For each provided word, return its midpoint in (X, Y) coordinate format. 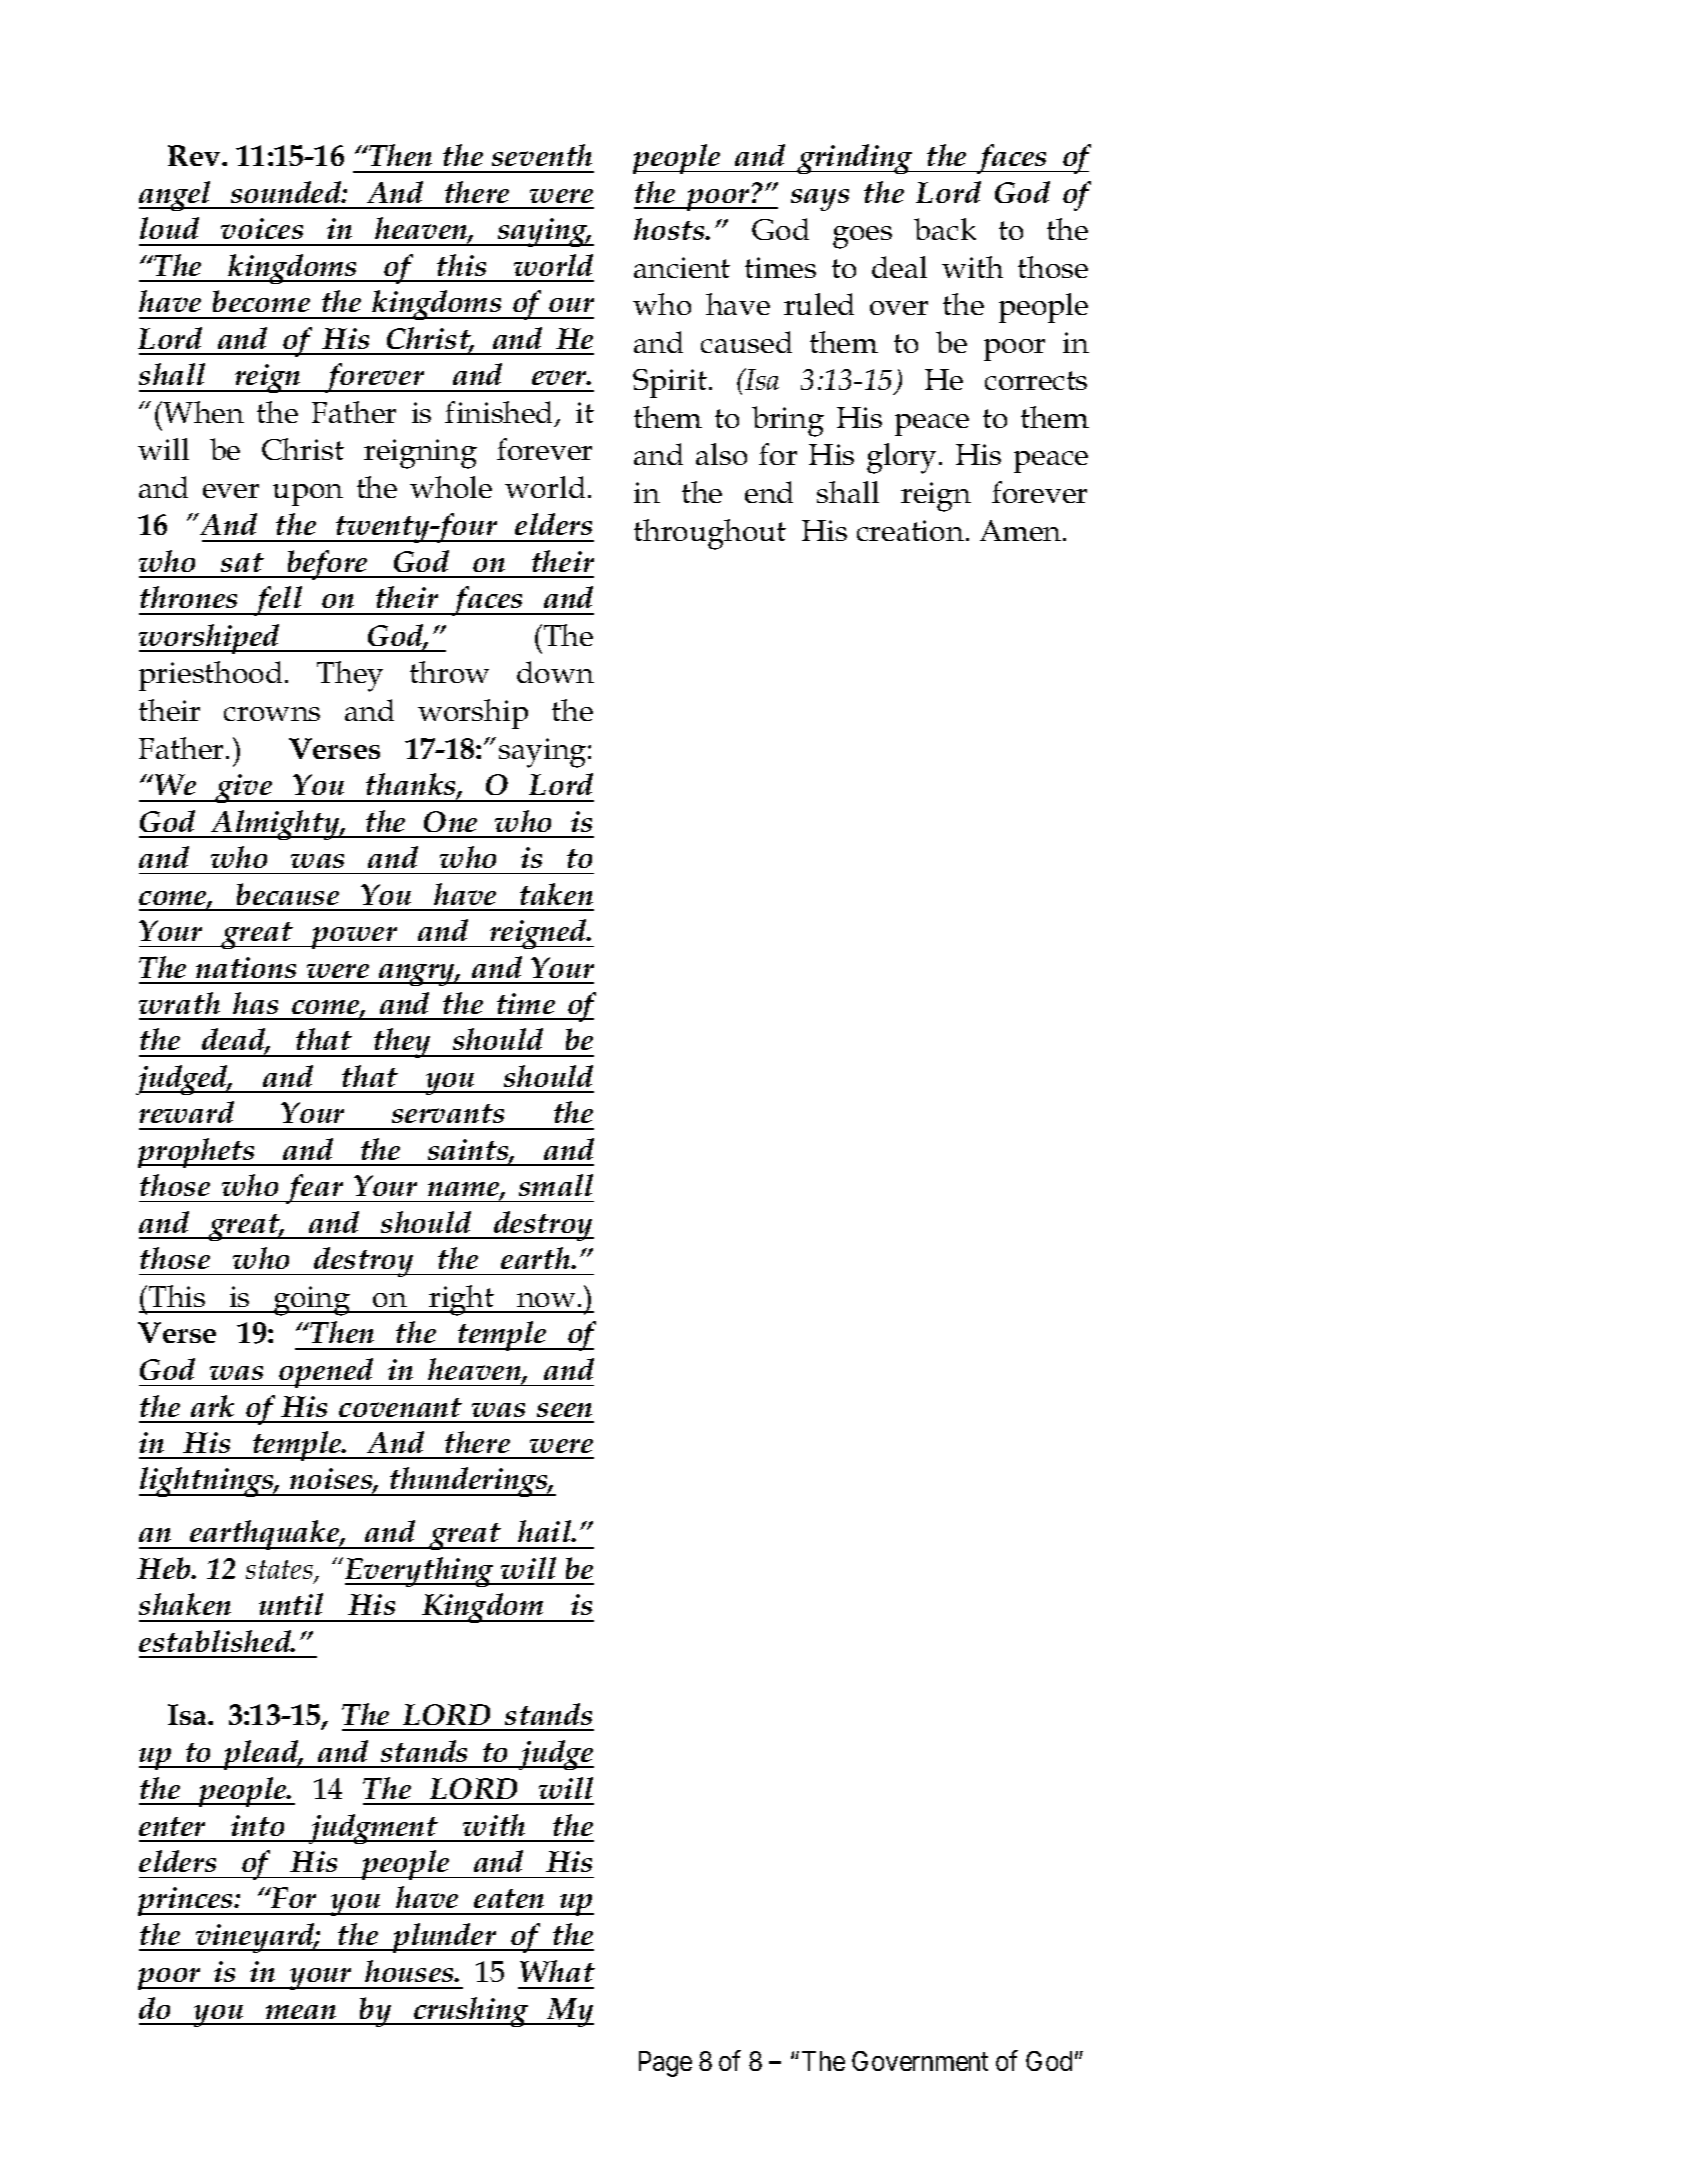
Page (665, 2064)
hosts (670, 229)
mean (301, 2012)
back (945, 229)
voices (262, 228)
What (557, 1971)
